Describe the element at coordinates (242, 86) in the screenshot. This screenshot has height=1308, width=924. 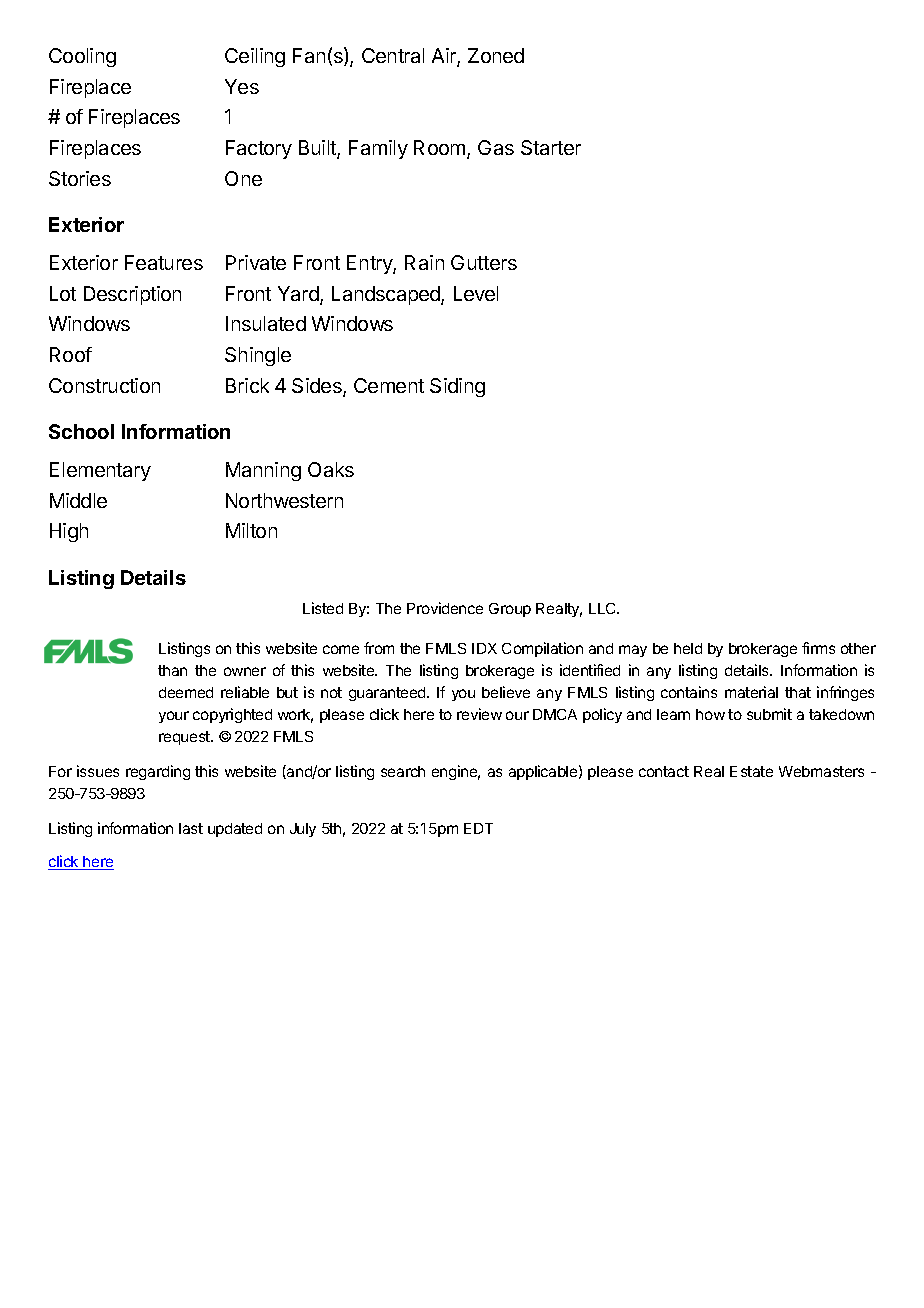
I see `Yes` at that location.
